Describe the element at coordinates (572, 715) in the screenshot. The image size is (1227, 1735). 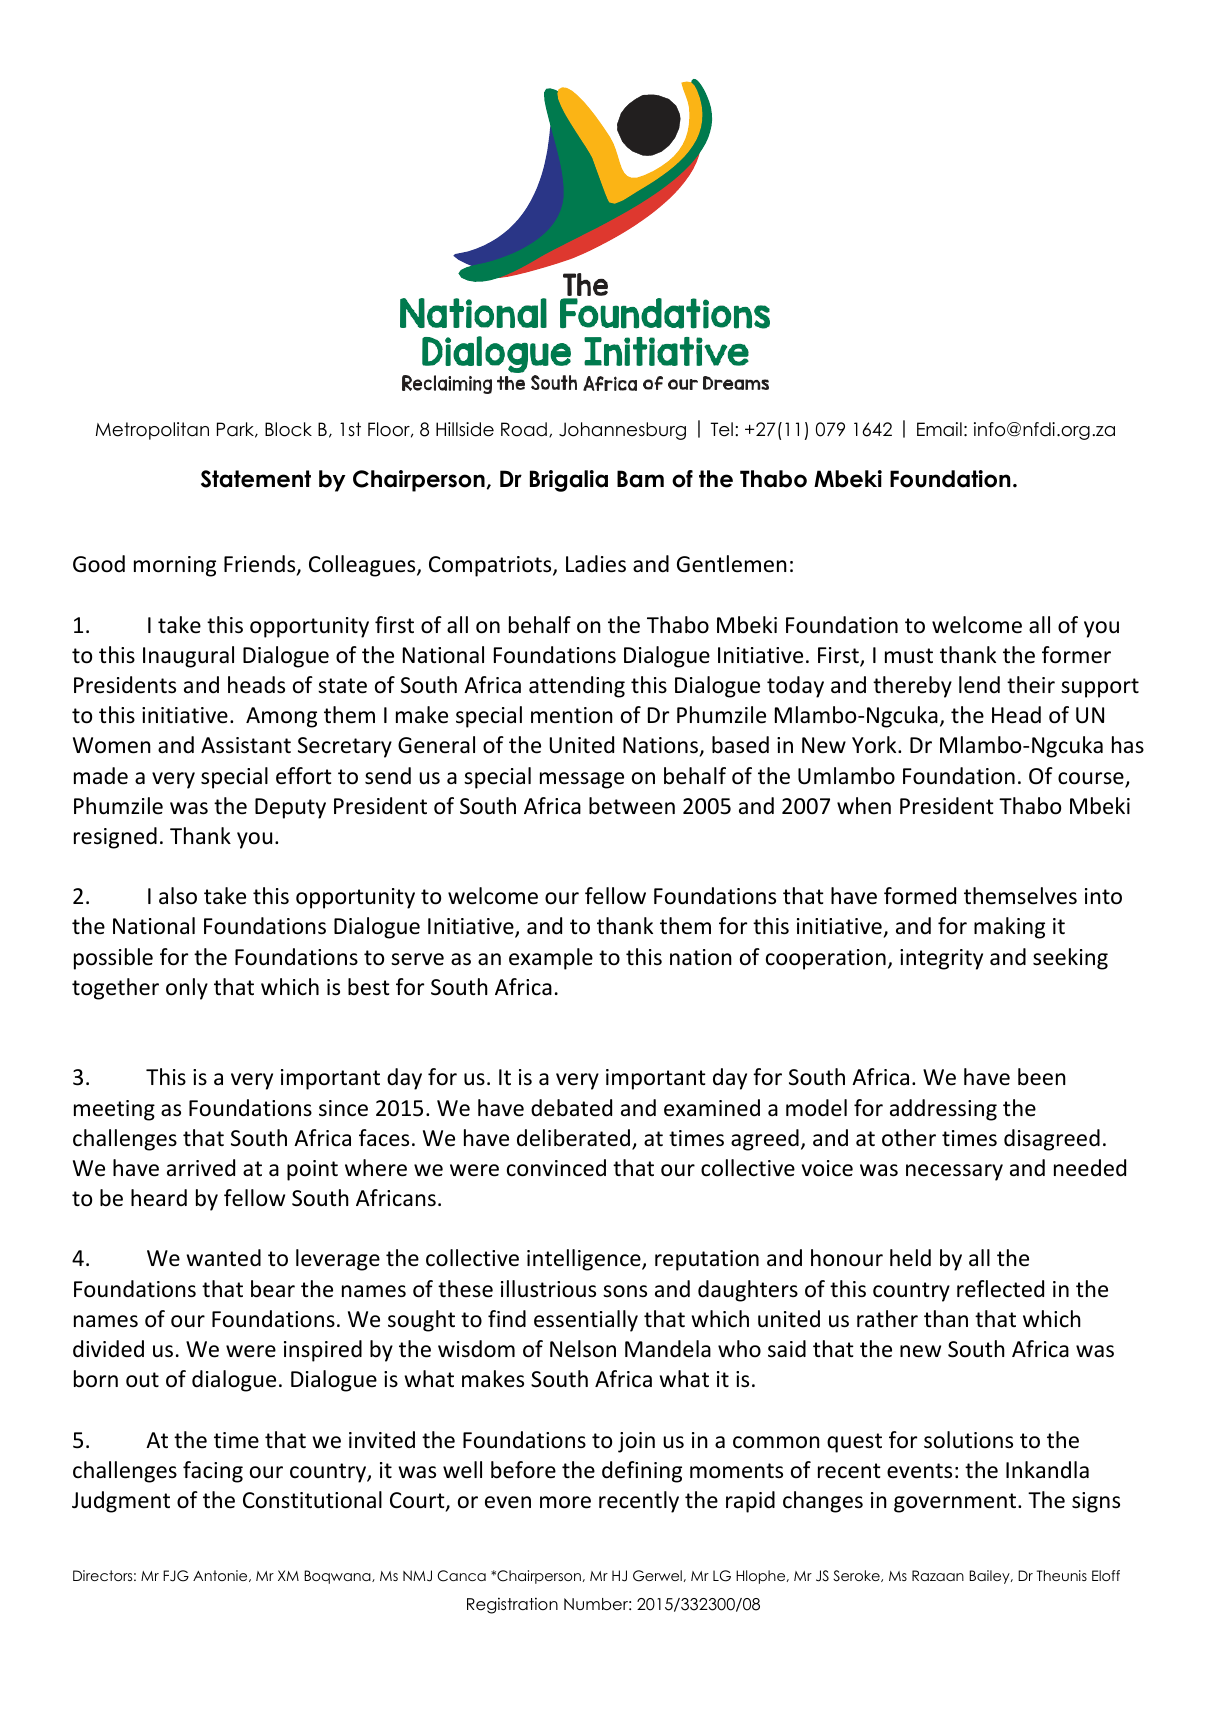
I see `mention` at that location.
